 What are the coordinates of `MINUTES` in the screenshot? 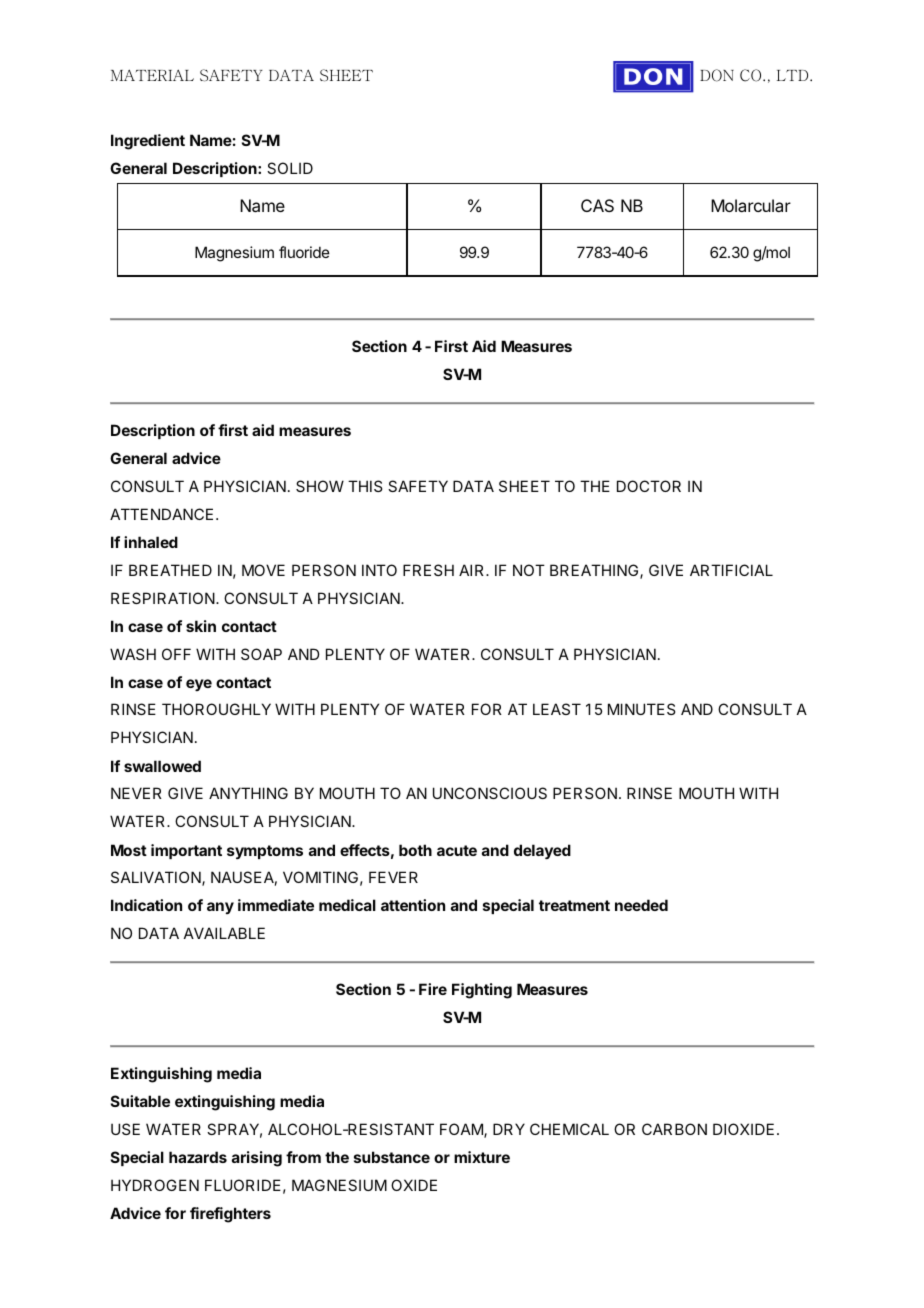 It's located at (641, 709).
